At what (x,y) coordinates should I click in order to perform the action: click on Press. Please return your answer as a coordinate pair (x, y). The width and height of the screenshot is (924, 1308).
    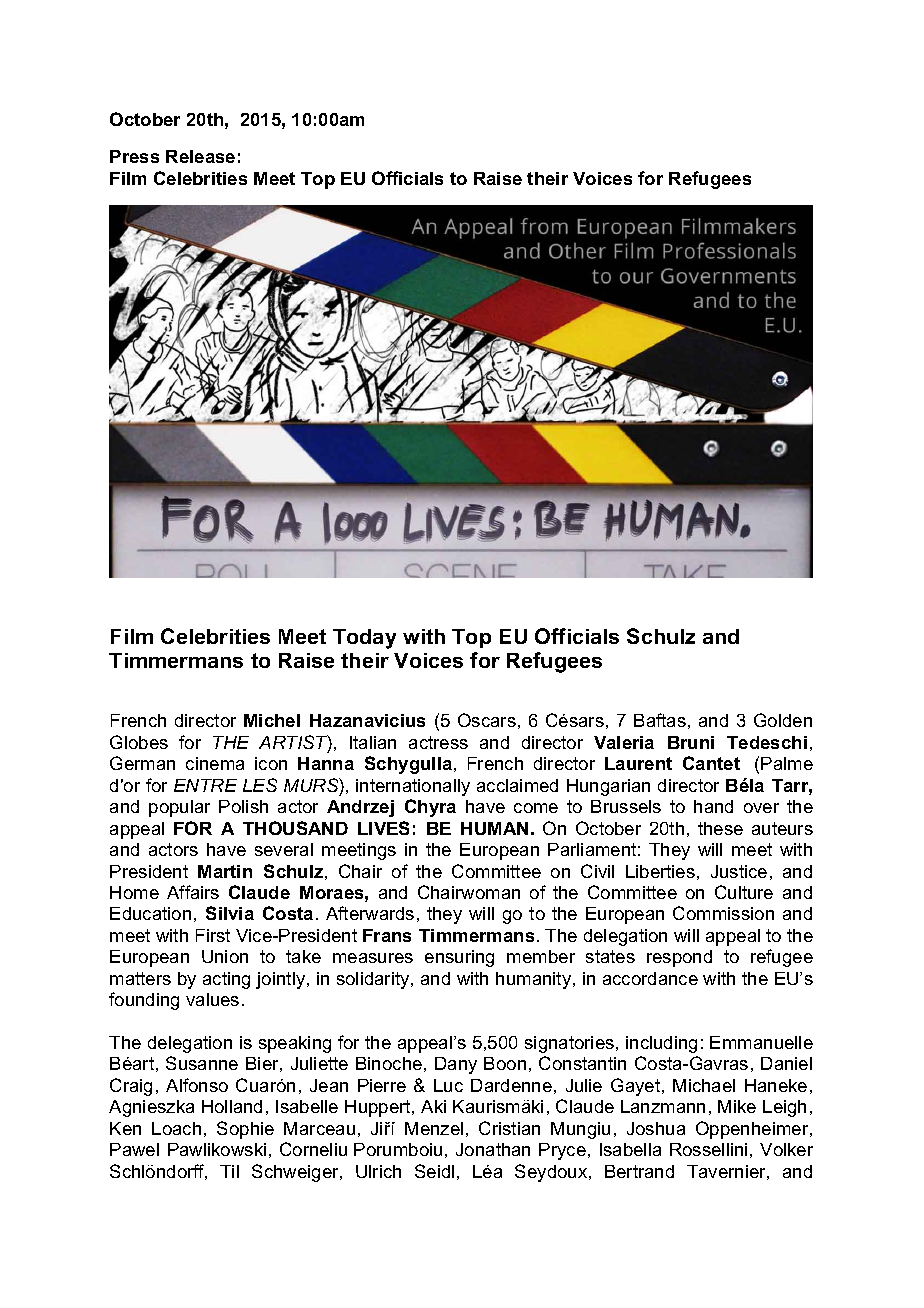
    Looking at the image, I should click on (134, 156).
